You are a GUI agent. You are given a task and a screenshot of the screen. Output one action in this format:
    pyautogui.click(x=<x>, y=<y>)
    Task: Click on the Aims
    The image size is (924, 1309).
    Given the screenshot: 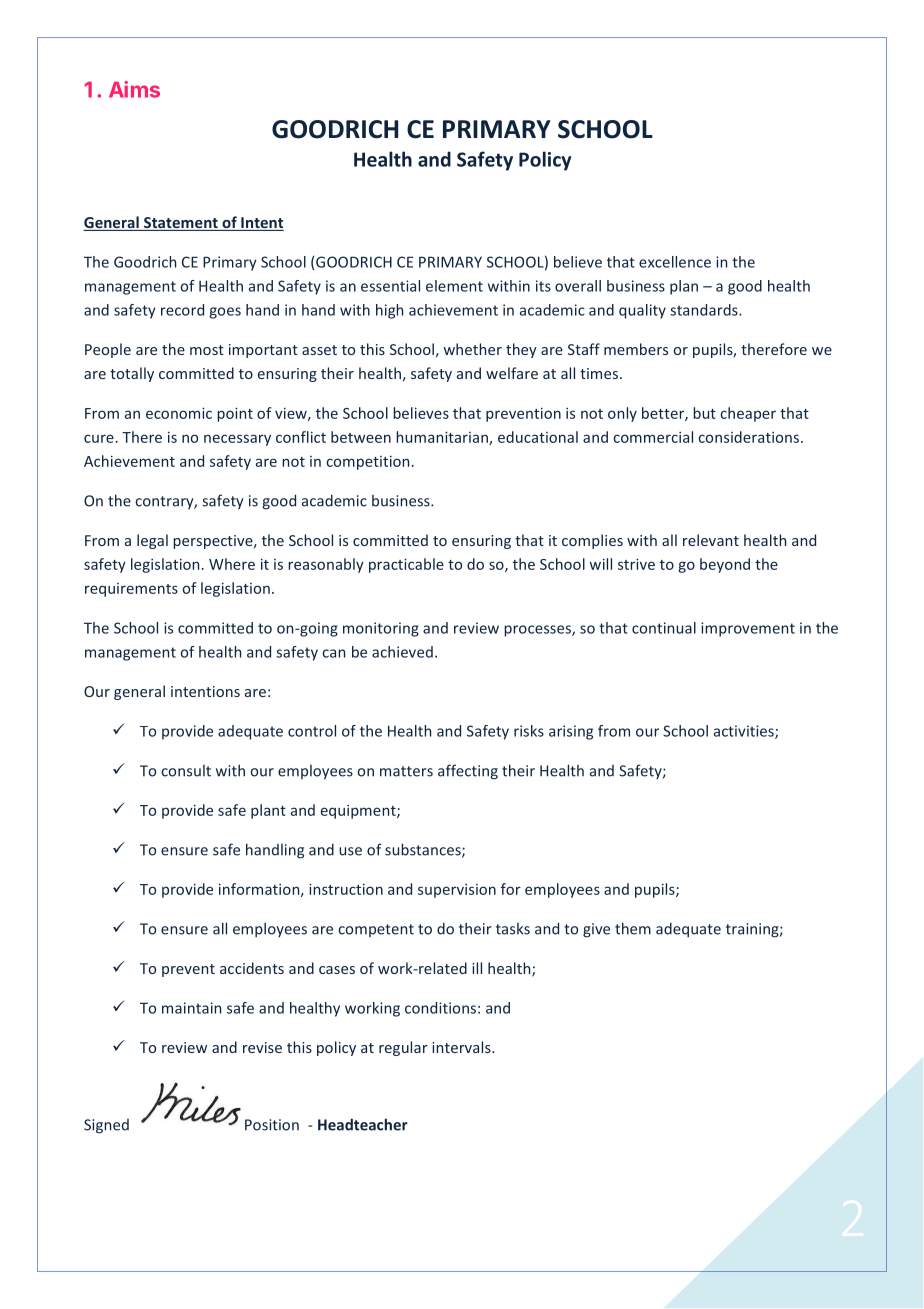 What is the action you would take?
    pyautogui.click(x=134, y=89)
